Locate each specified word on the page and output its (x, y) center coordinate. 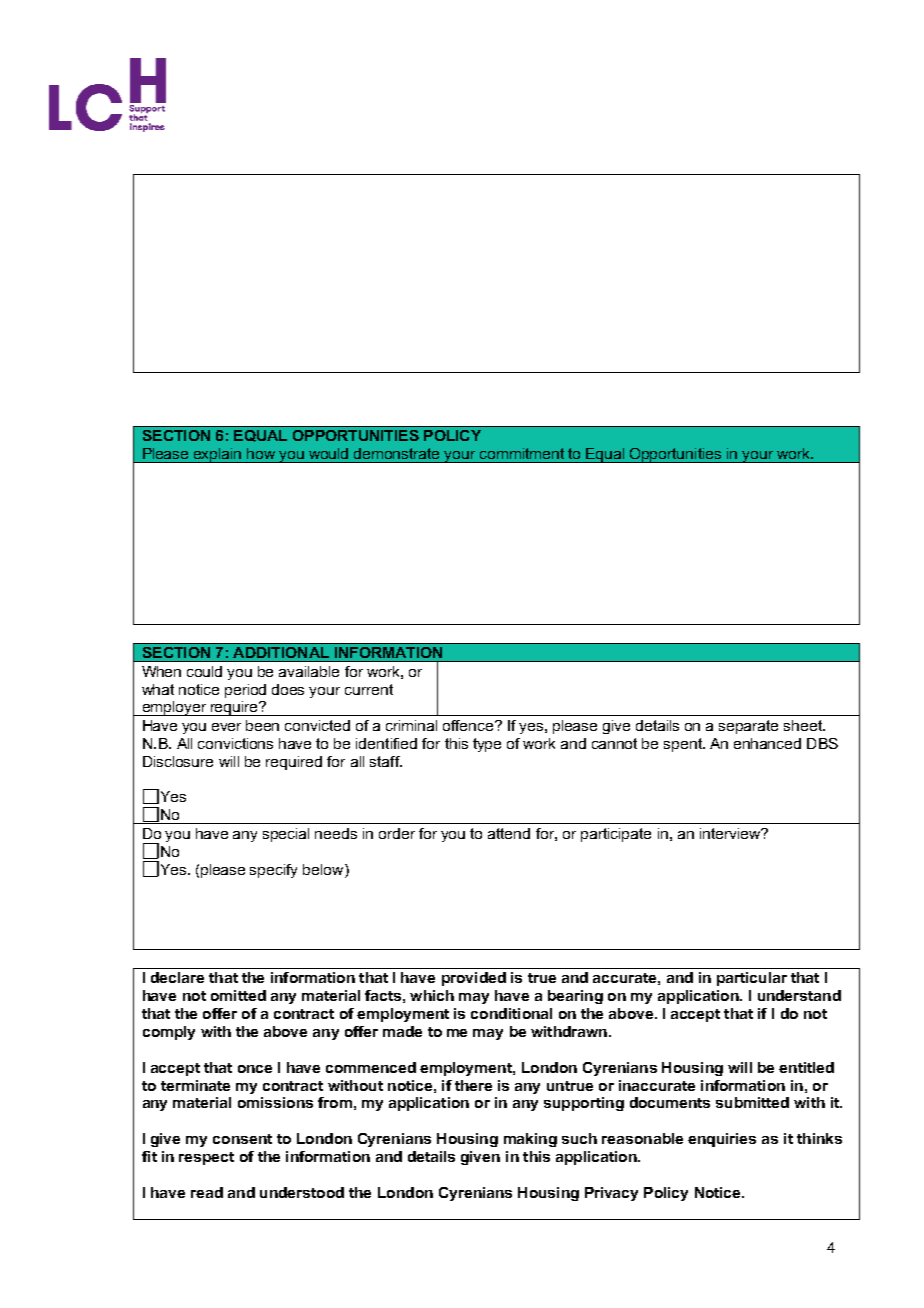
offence (469, 725)
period (245, 691)
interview (731, 833)
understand (799, 995)
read (207, 1192)
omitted (238, 995)
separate (748, 727)
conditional (511, 1013)
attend (509, 833)
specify (273, 871)
